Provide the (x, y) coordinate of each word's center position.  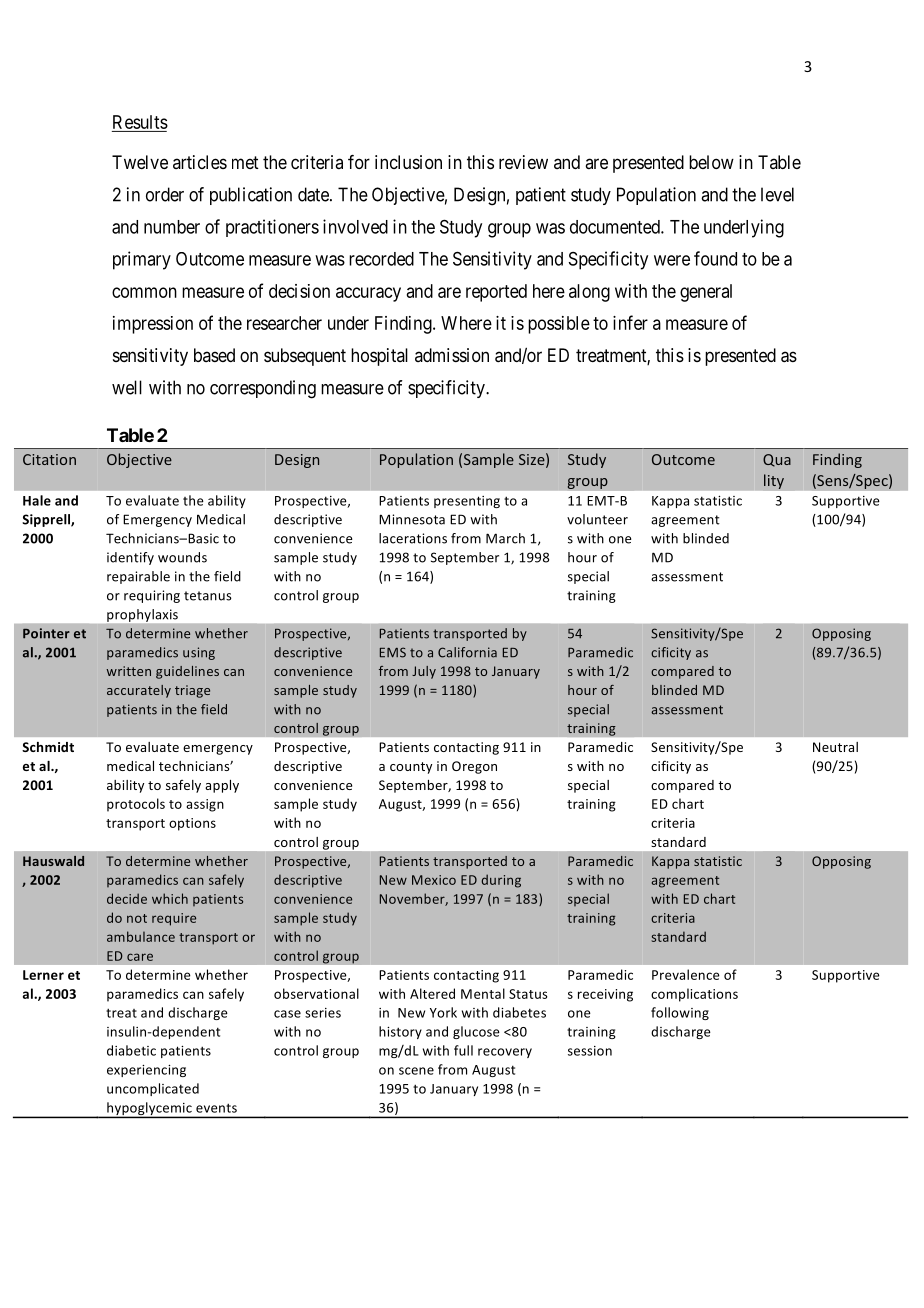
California (467, 652)
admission (452, 355)
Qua (777, 460)
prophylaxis (142, 615)
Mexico (434, 880)
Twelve (140, 162)
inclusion (408, 162)
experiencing (146, 1071)
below (711, 162)
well (127, 387)
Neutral (835, 747)
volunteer (597, 519)
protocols (136, 805)
